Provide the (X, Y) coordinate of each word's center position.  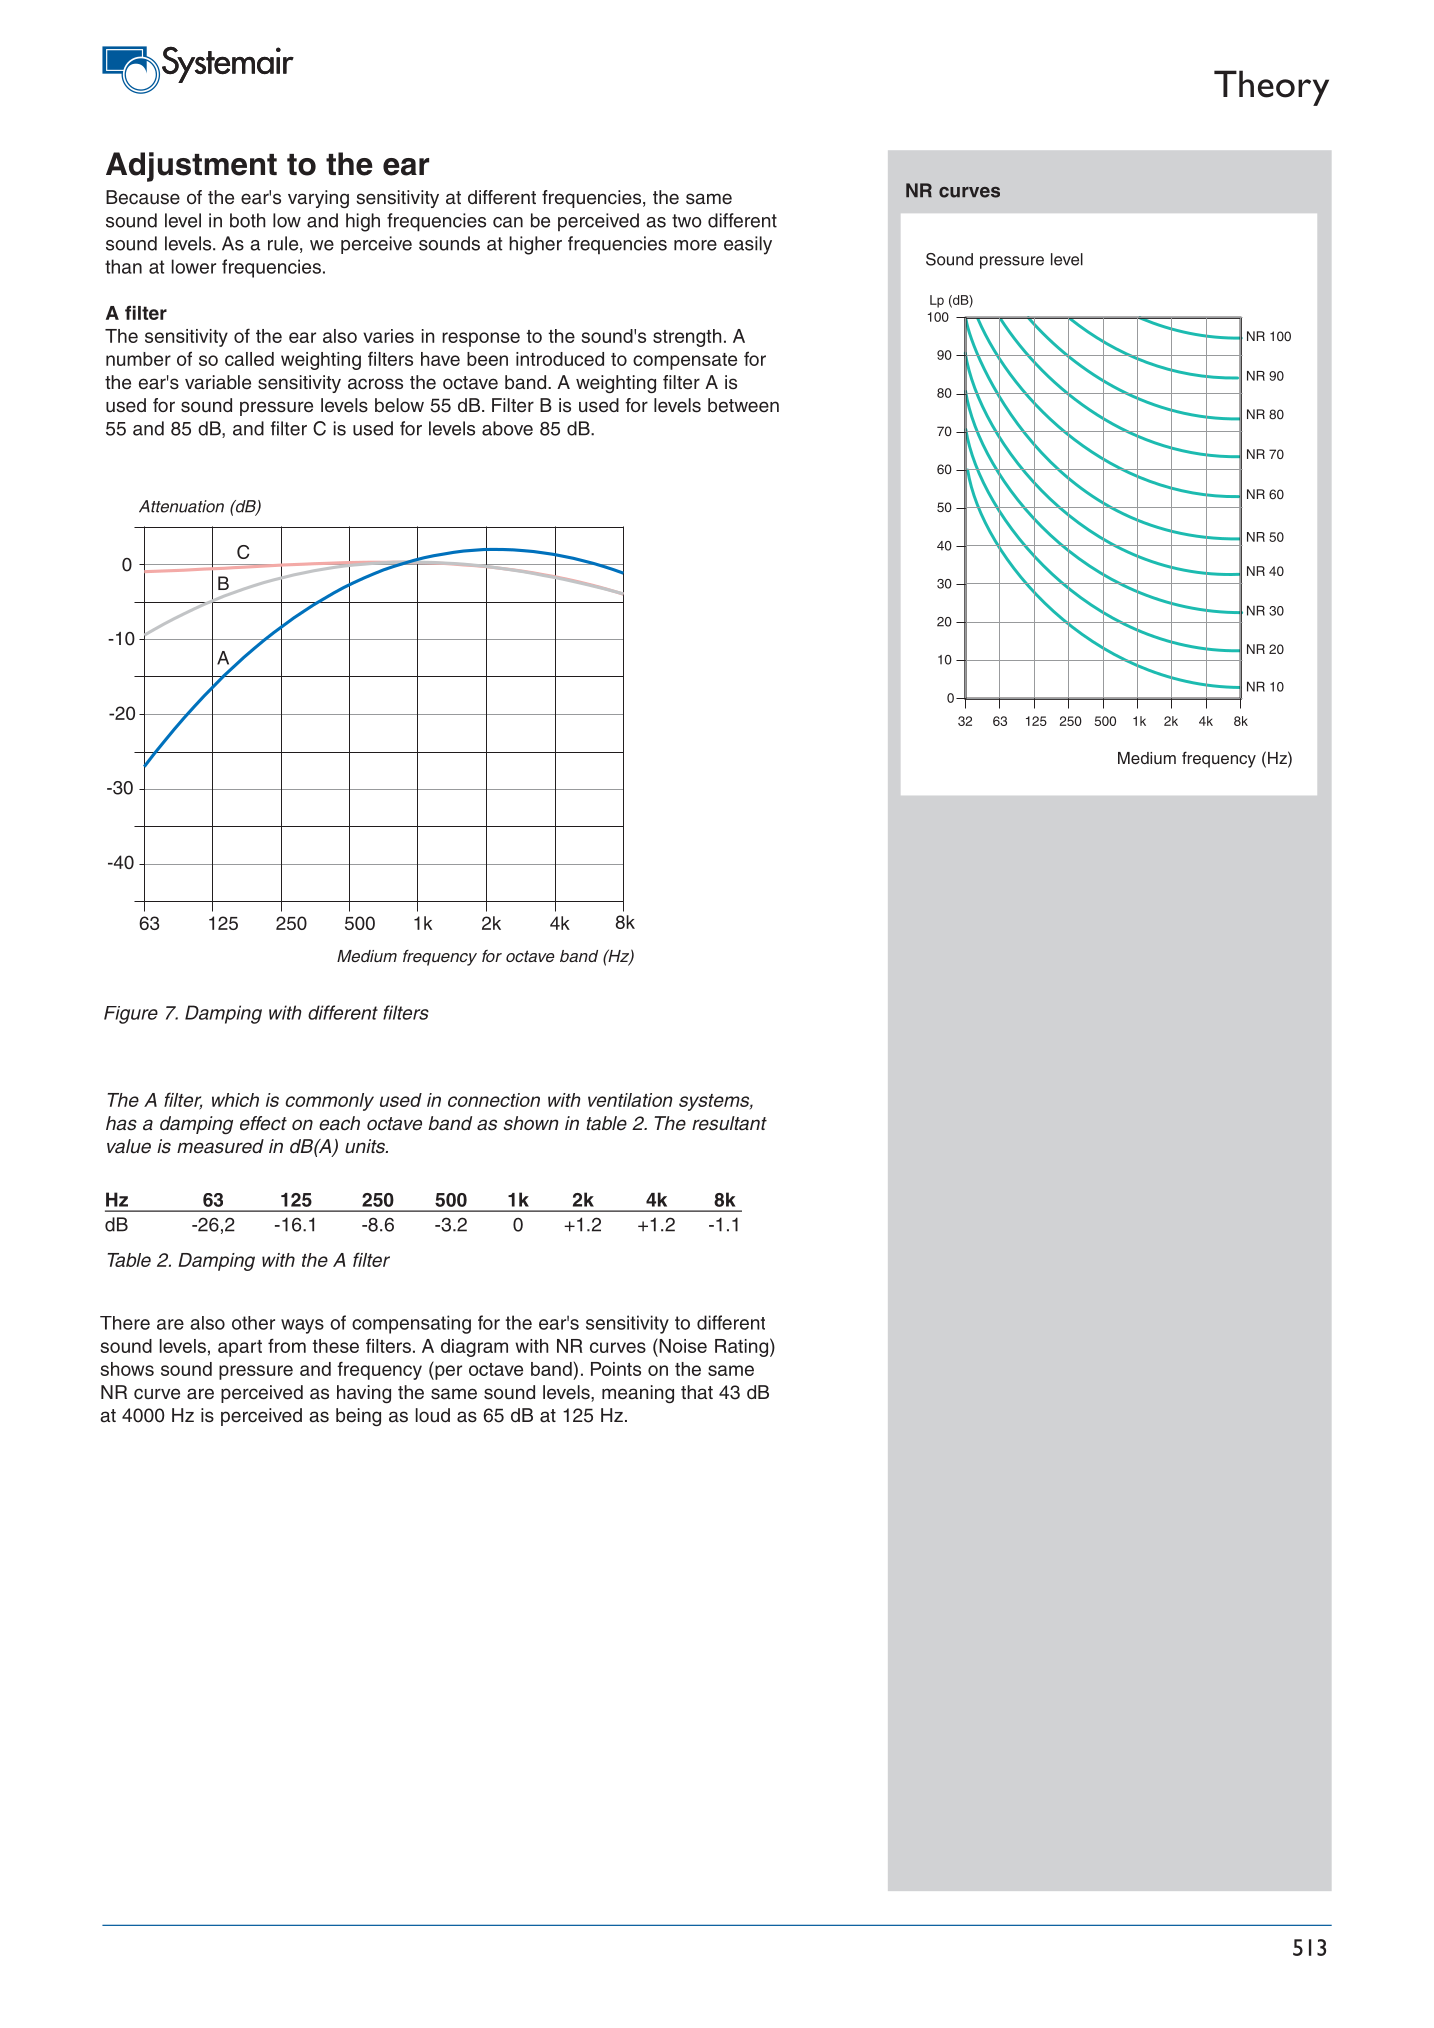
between (743, 405)
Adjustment (191, 167)
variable (218, 382)
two (687, 221)
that (697, 1392)
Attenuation (181, 506)
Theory (1271, 88)
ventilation (630, 1100)
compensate (685, 361)
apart (240, 1348)
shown (531, 1123)
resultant (729, 1123)
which (235, 1100)
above (507, 428)
